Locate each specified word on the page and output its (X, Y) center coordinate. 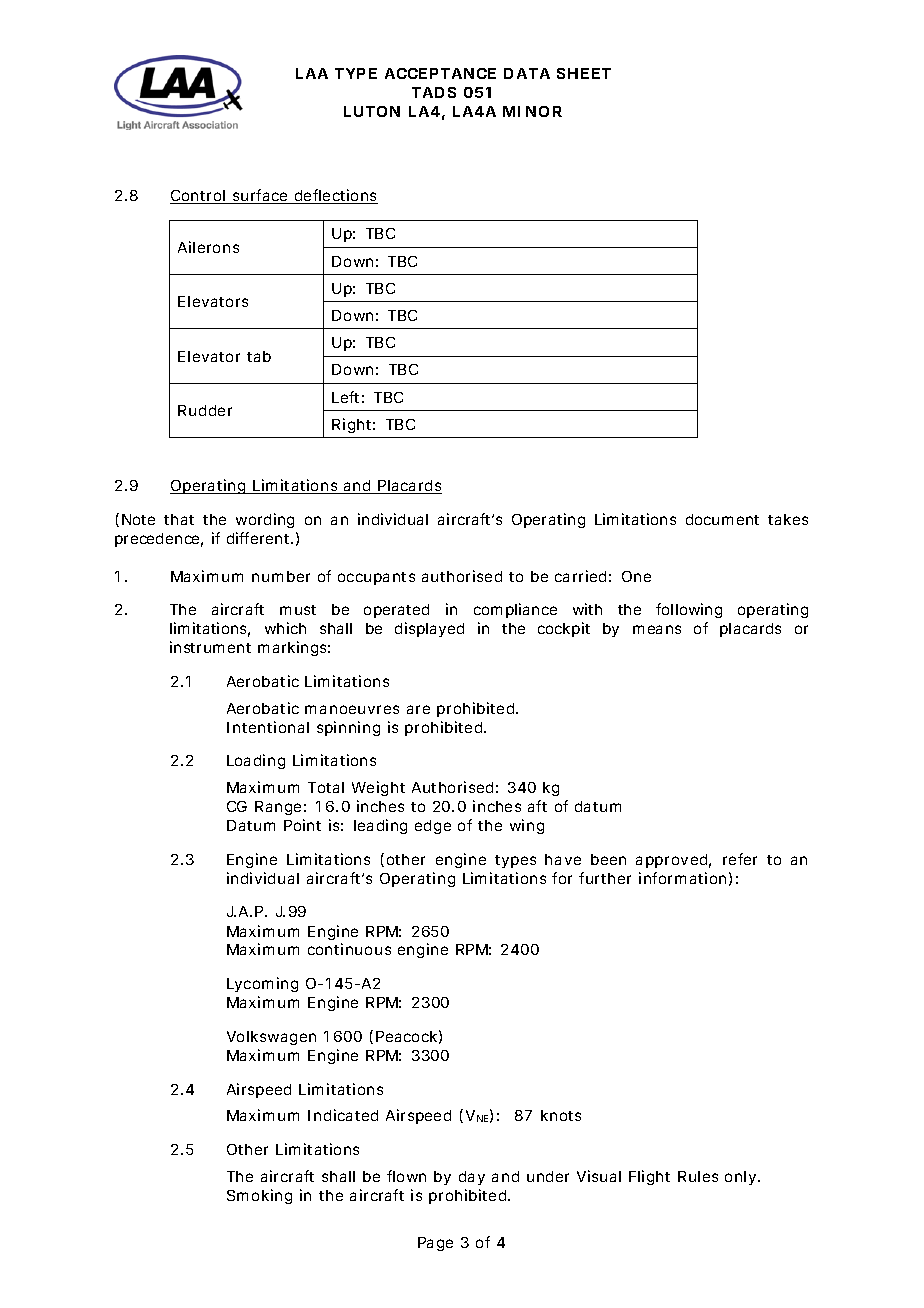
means (657, 629)
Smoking (259, 1196)
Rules (698, 1176)
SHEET (584, 73)
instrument (210, 647)
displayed (429, 629)
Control (198, 197)
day (472, 1178)
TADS (434, 92)
